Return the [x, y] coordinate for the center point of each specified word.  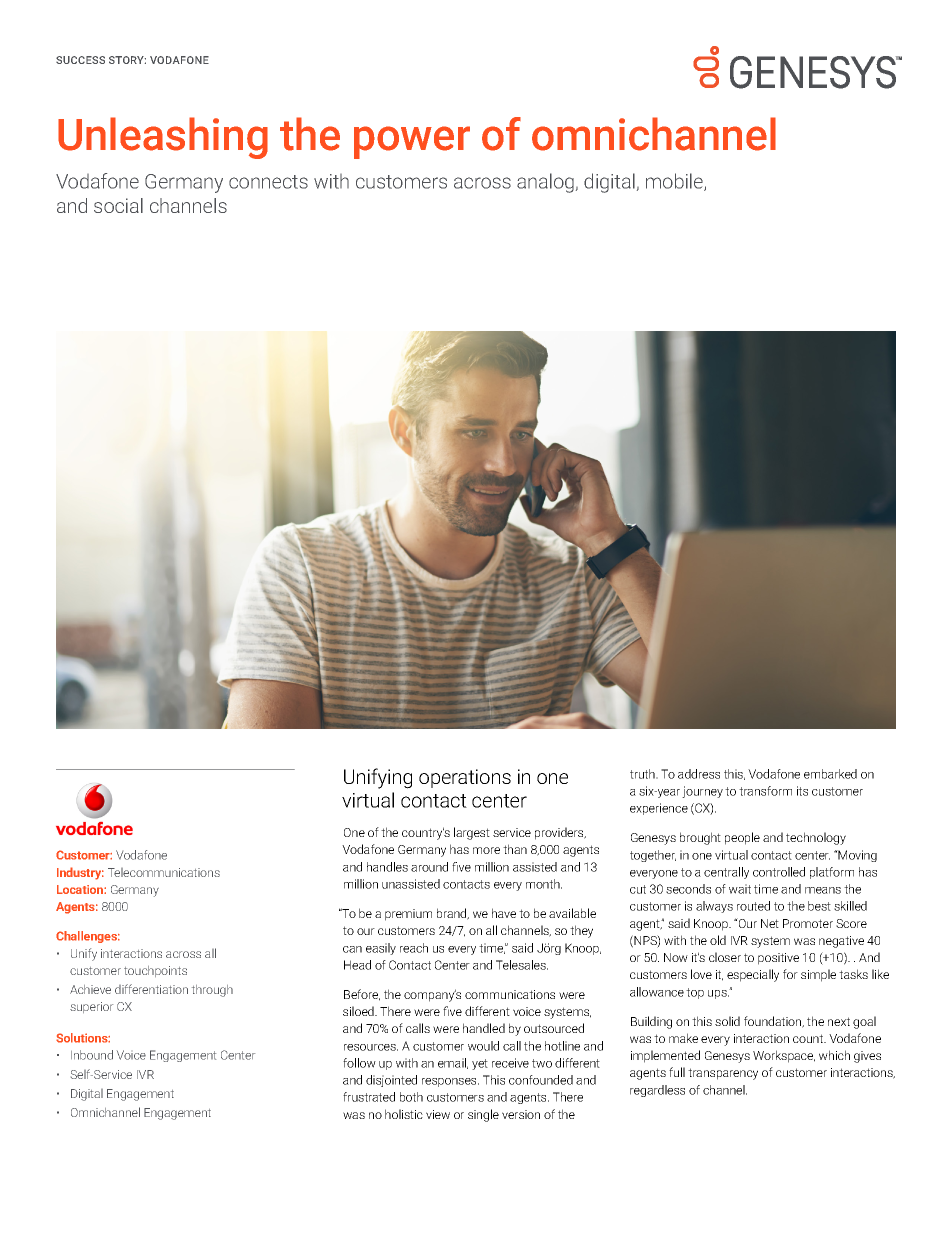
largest [472, 833]
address [699, 774]
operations [465, 778]
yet [480, 1064]
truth [643, 774]
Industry [80, 873]
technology [816, 838]
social [118, 205]
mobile [675, 182]
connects [268, 182]
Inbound [92, 1055]
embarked [830, 774]
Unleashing [163, 138]
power [412, 142]
